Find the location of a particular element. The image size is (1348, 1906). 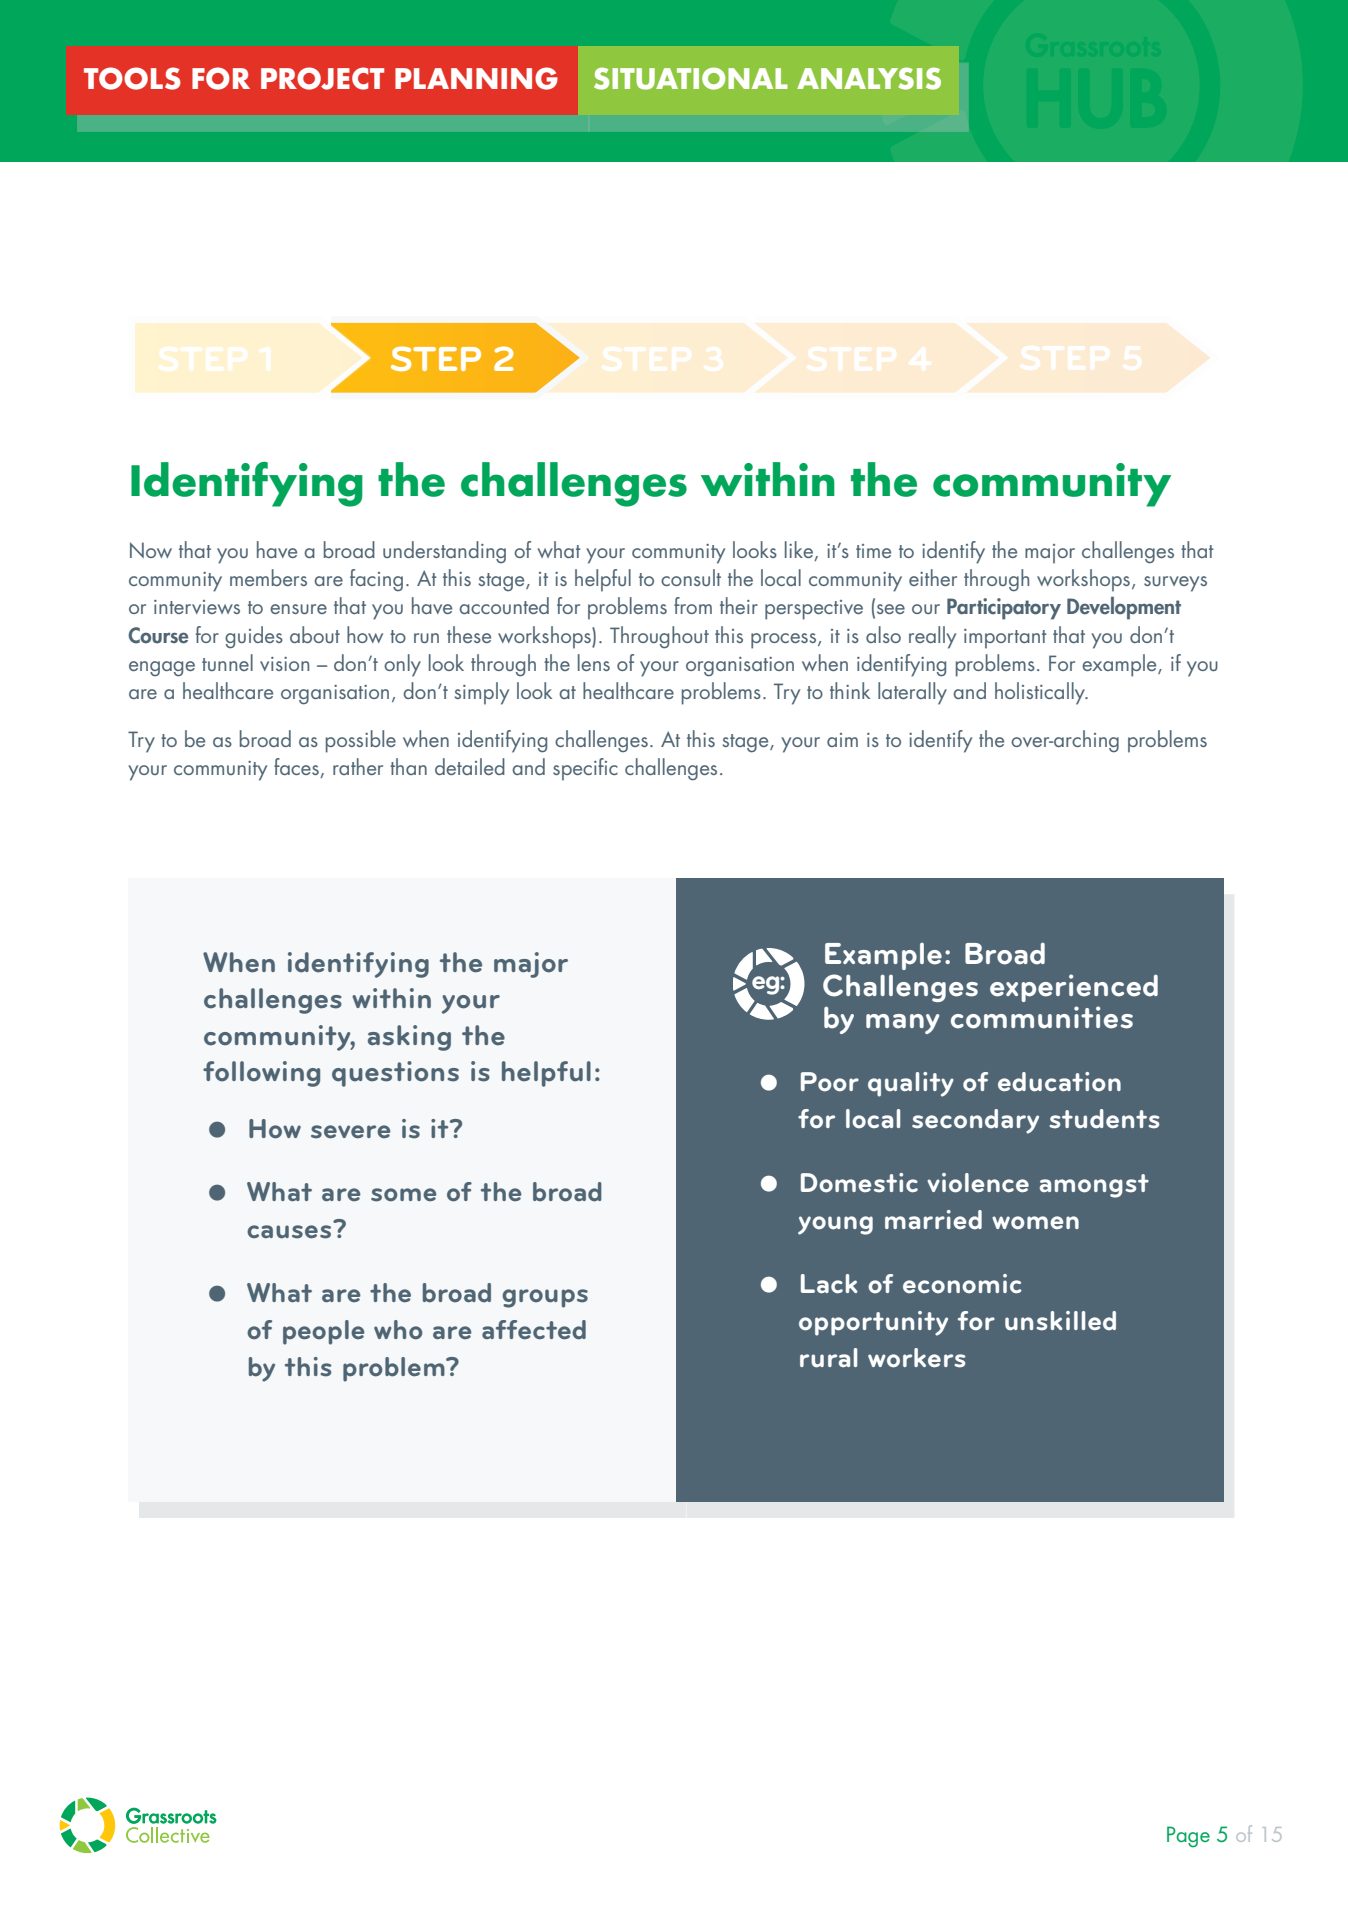

Page is located at coordinates (1188, 1837).
